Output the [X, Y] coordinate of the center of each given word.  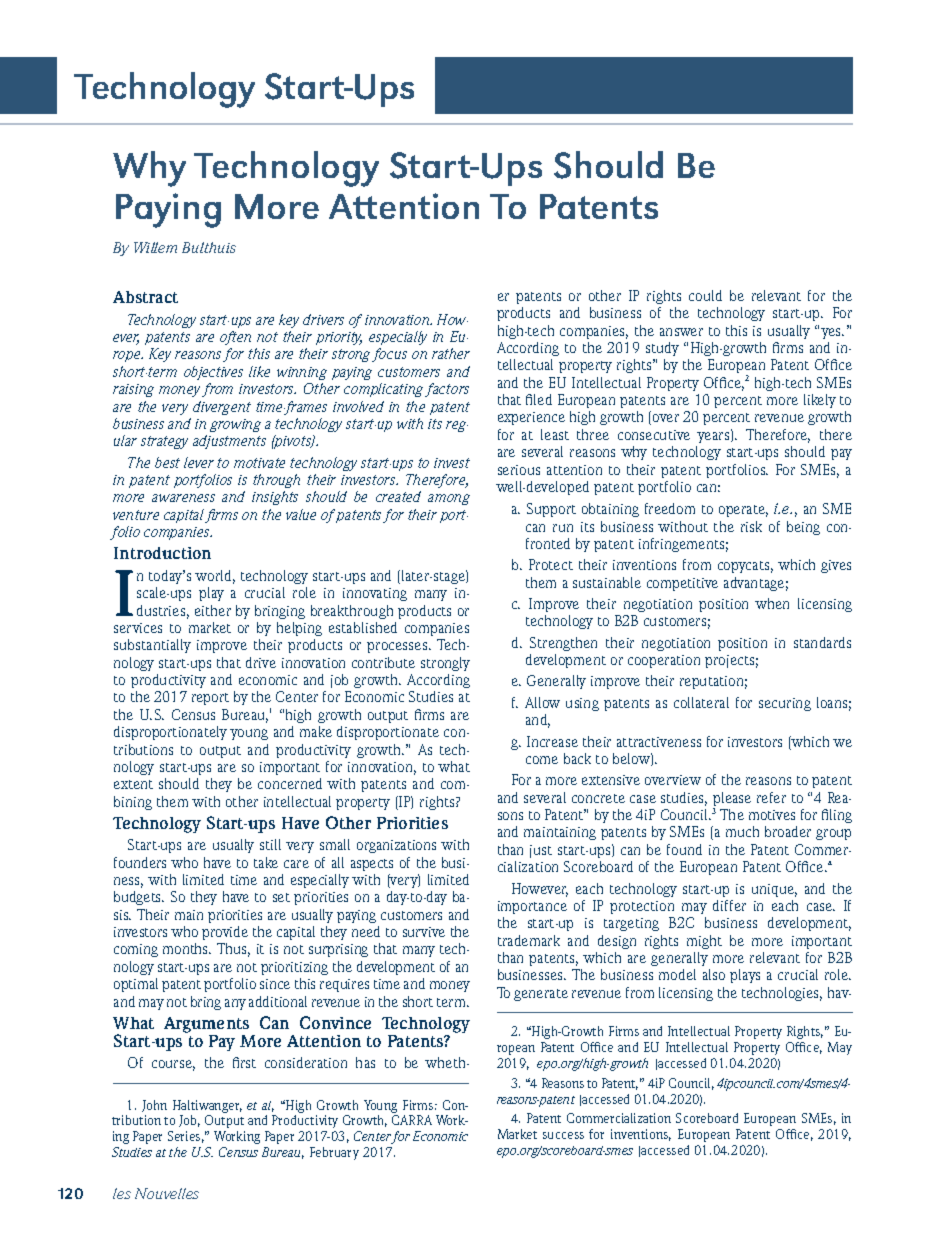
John [154, 1106]
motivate [259, 463]
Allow [542, 702]
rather [451, 353]
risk [751, 526]
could [705, 295]
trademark [529, 940]
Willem [155, 247]
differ [729, 905]
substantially [152, 646]
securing [785, 704]
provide [225, 933]
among [449, 499]
